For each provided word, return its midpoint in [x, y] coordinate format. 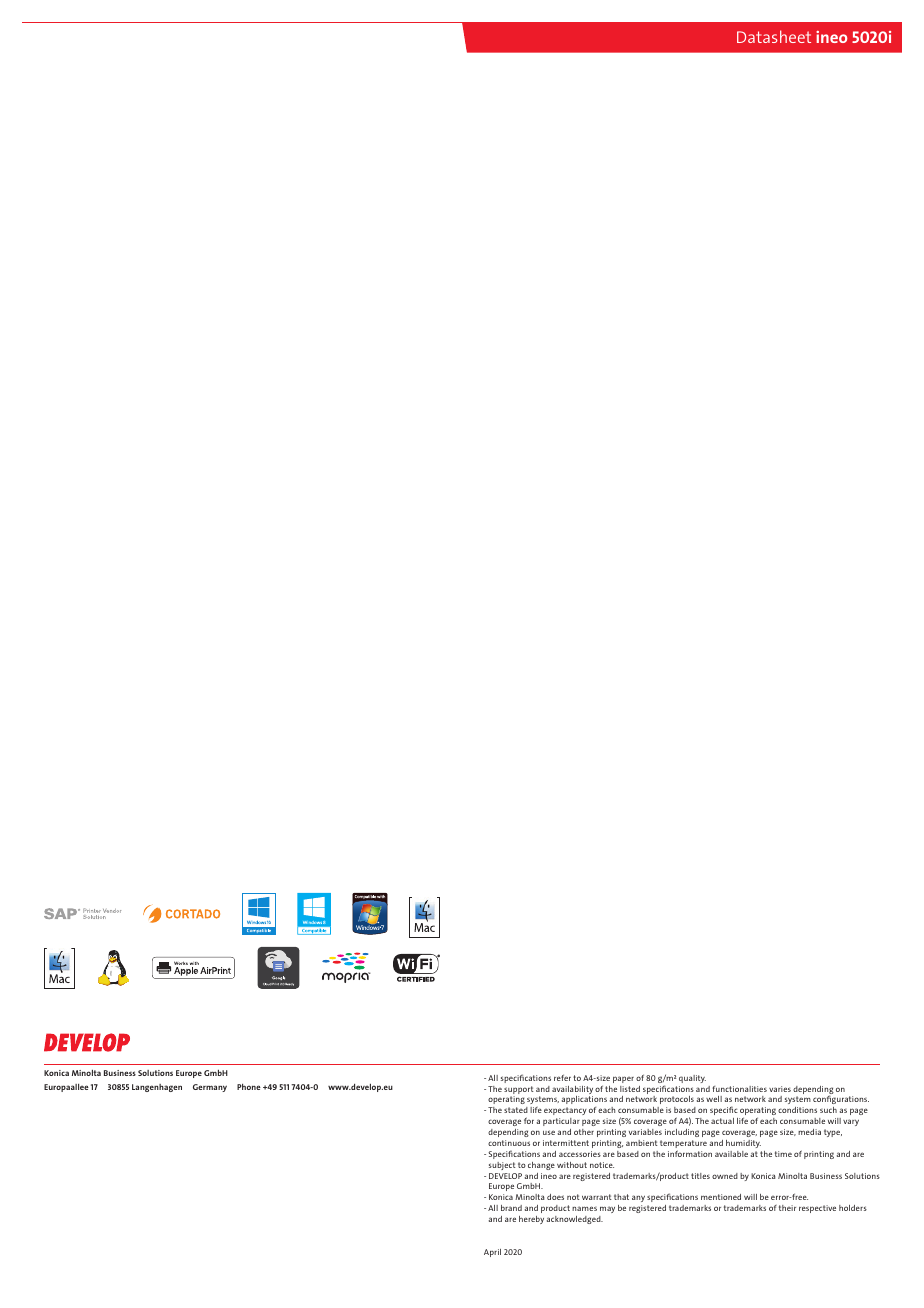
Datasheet [774, 36]
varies [780, 1089]
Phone [249, 1087]
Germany [210, 1088]
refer [562, 1077]
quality [692, 1079]
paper [623, 1079]
